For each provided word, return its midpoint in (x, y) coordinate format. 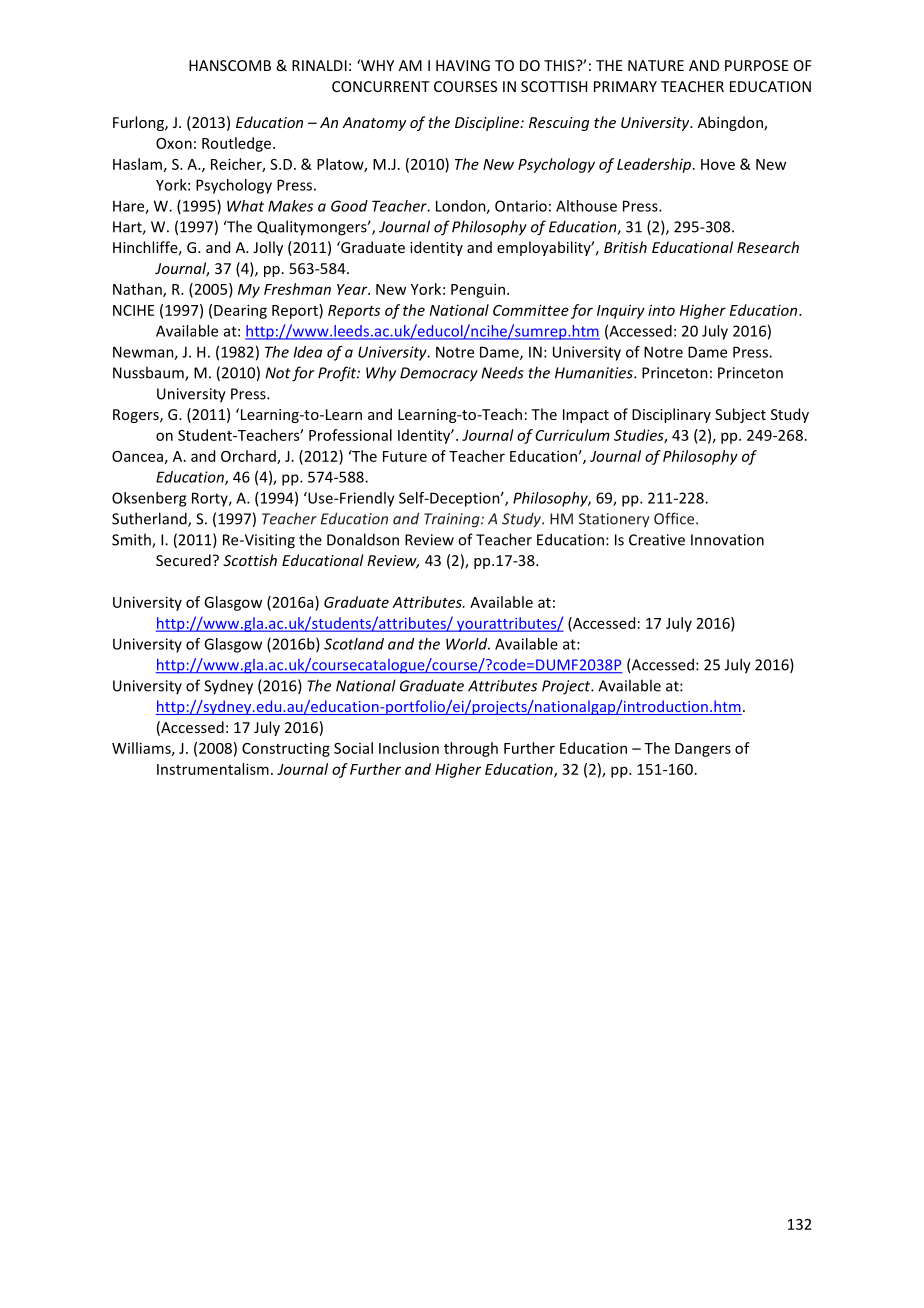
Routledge (238, 144)
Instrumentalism (213, 769)
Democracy (439, 374)
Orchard (249, 457)
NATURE (656, 65)
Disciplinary (671, 415)
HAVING (463, 65)
